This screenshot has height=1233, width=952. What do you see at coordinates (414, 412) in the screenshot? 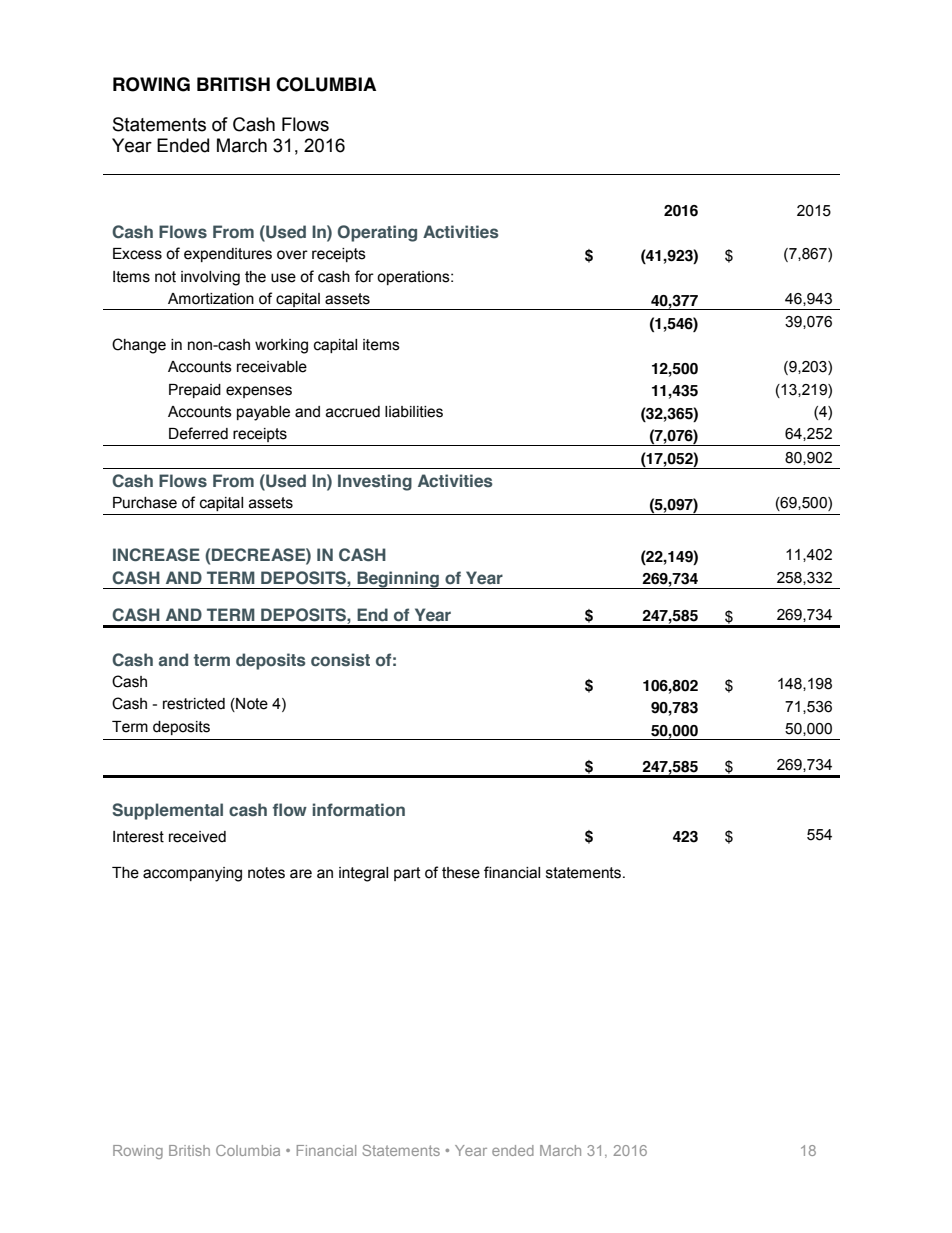
I see `liabilities` at bounding box center [414, 412].
